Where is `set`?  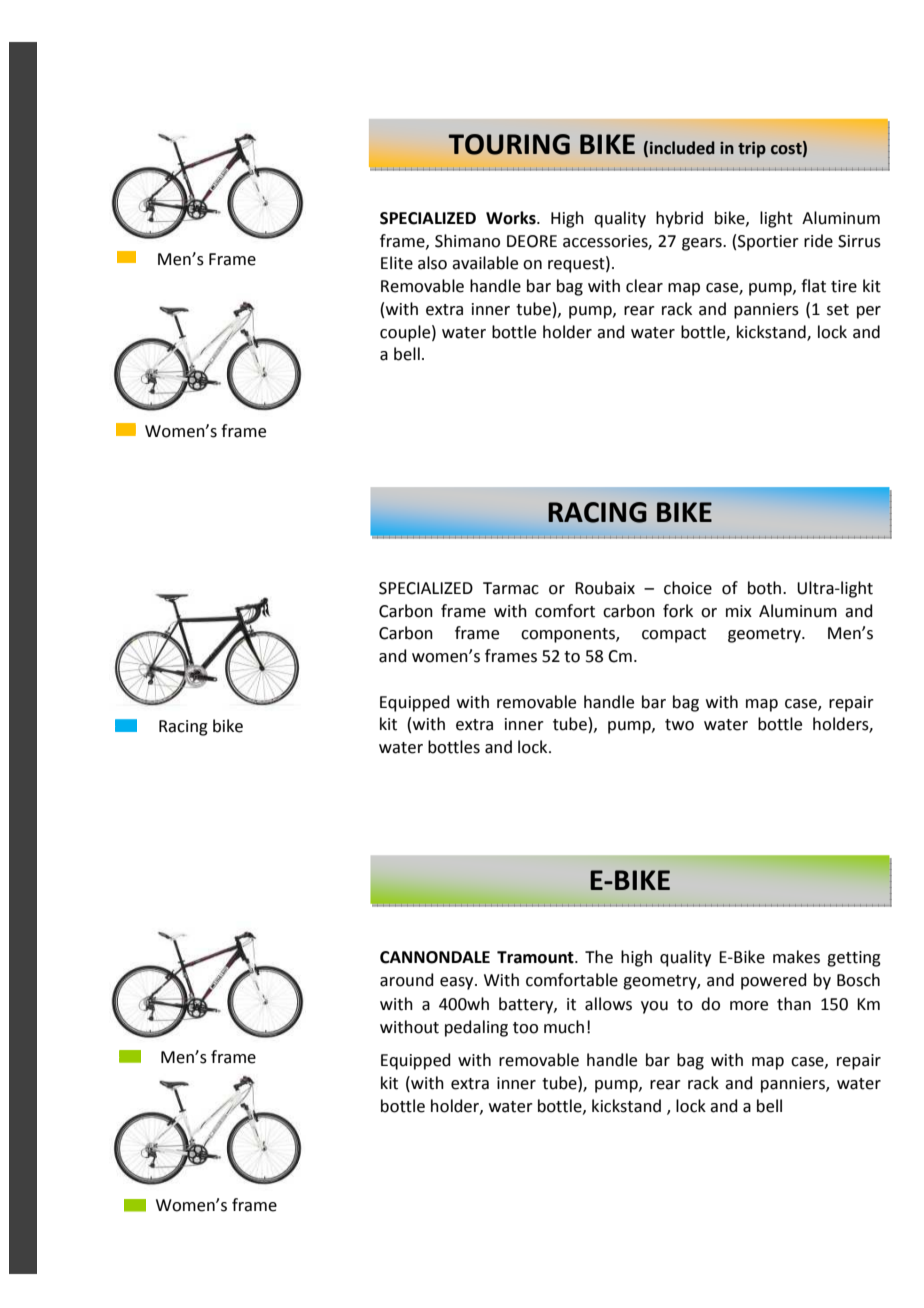 set is located at coordinates (838, 310).
